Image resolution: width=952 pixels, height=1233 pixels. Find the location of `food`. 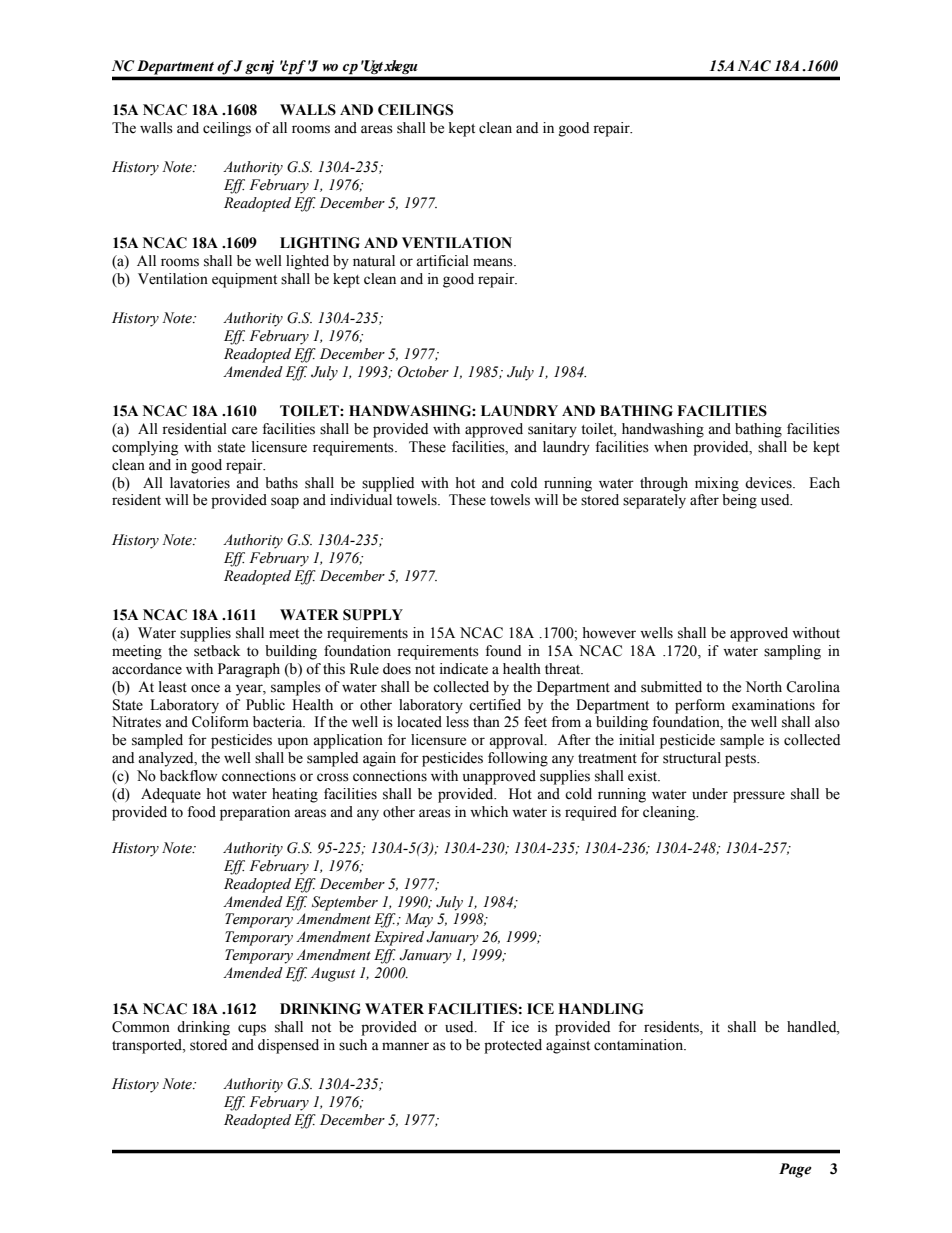

food is located at coordinates (201, 812).
